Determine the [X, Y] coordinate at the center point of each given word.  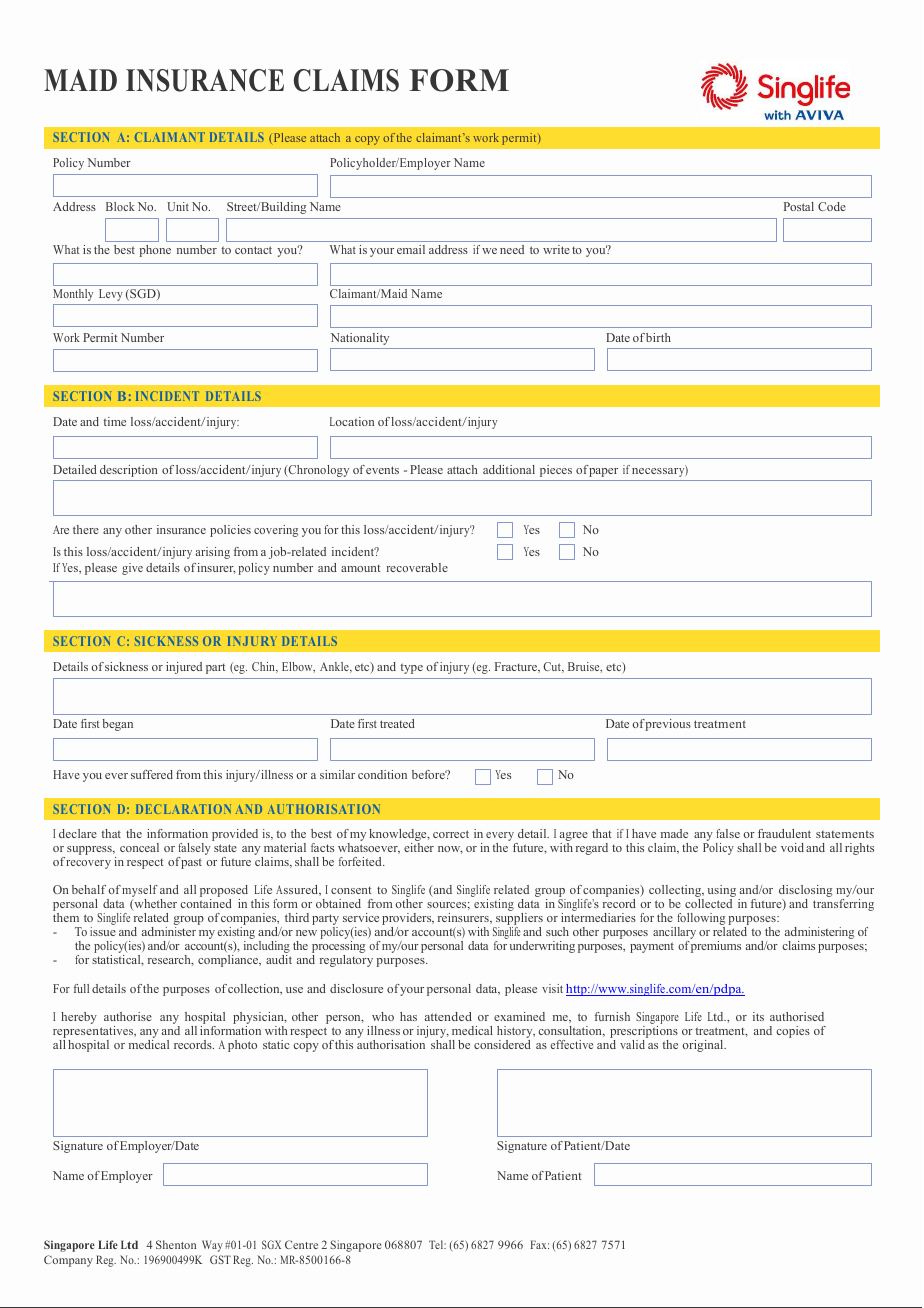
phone [155, 251]
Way [212, 1246]
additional [509, 469]
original [704, 1046]
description [129, 471]
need [512, 249]
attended [448, 1016]
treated [397, 723]
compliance [229, 961]
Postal [799, 206]
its [758, 1016]
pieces [556, 471]
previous [668, 725]
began [117, 725]
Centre [301, 1244]
